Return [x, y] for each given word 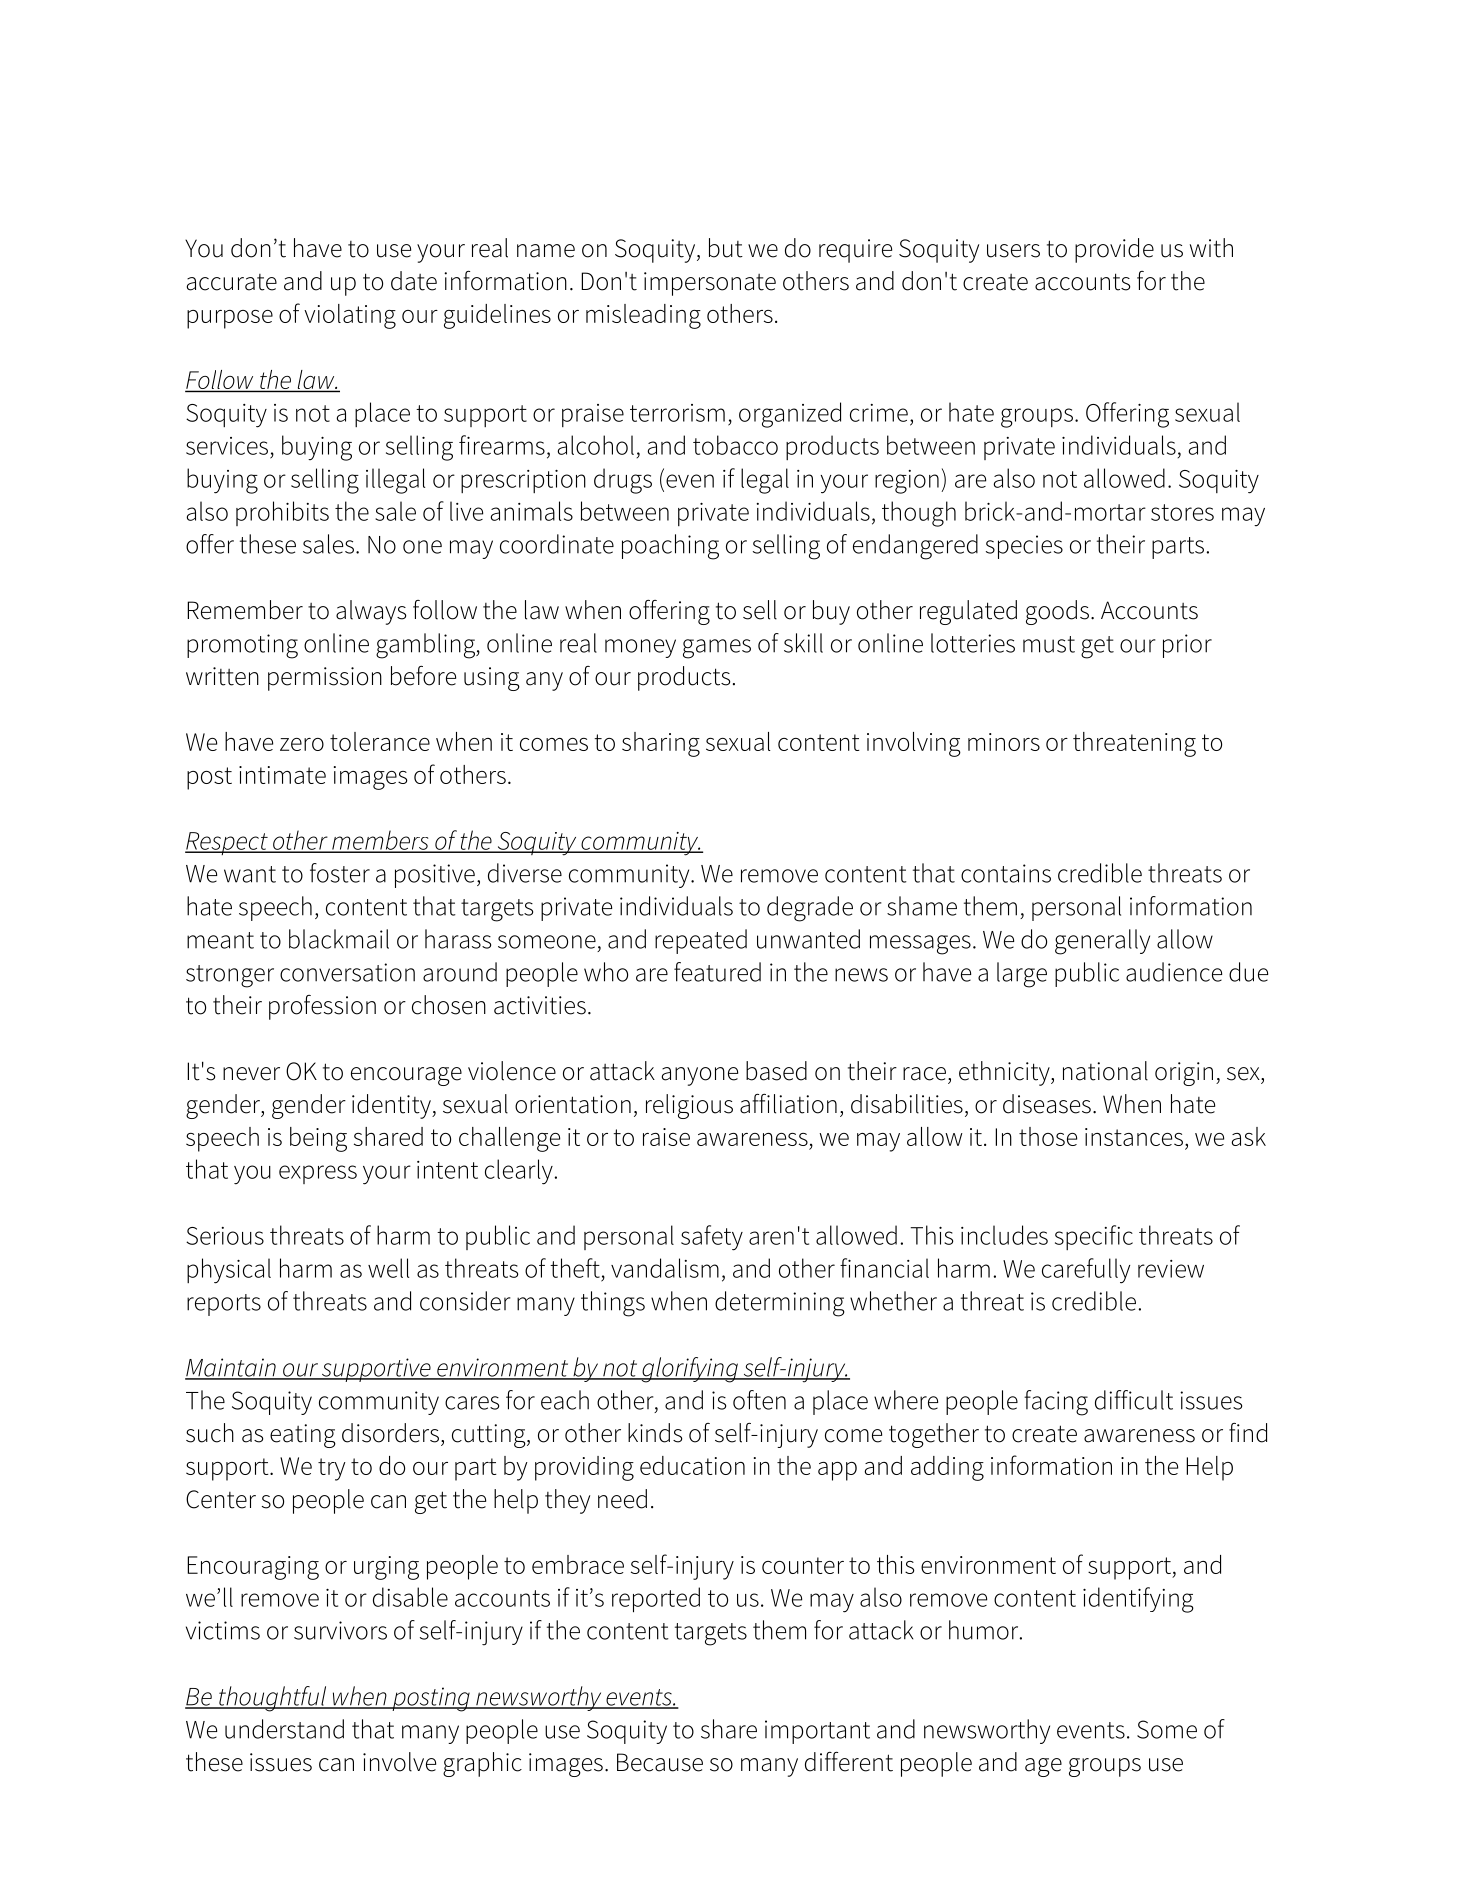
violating [350, 316]
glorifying [689, 1370]
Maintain [231, 1368]
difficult [1134, 1400]
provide [1114, 250]
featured [717, 972]
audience [1174, 972]
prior [1187, 646]
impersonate [710, 284]
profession [322, 1007]
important [817, 1732]
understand [284, 1729]
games [717, 649]
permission [325, 679]
